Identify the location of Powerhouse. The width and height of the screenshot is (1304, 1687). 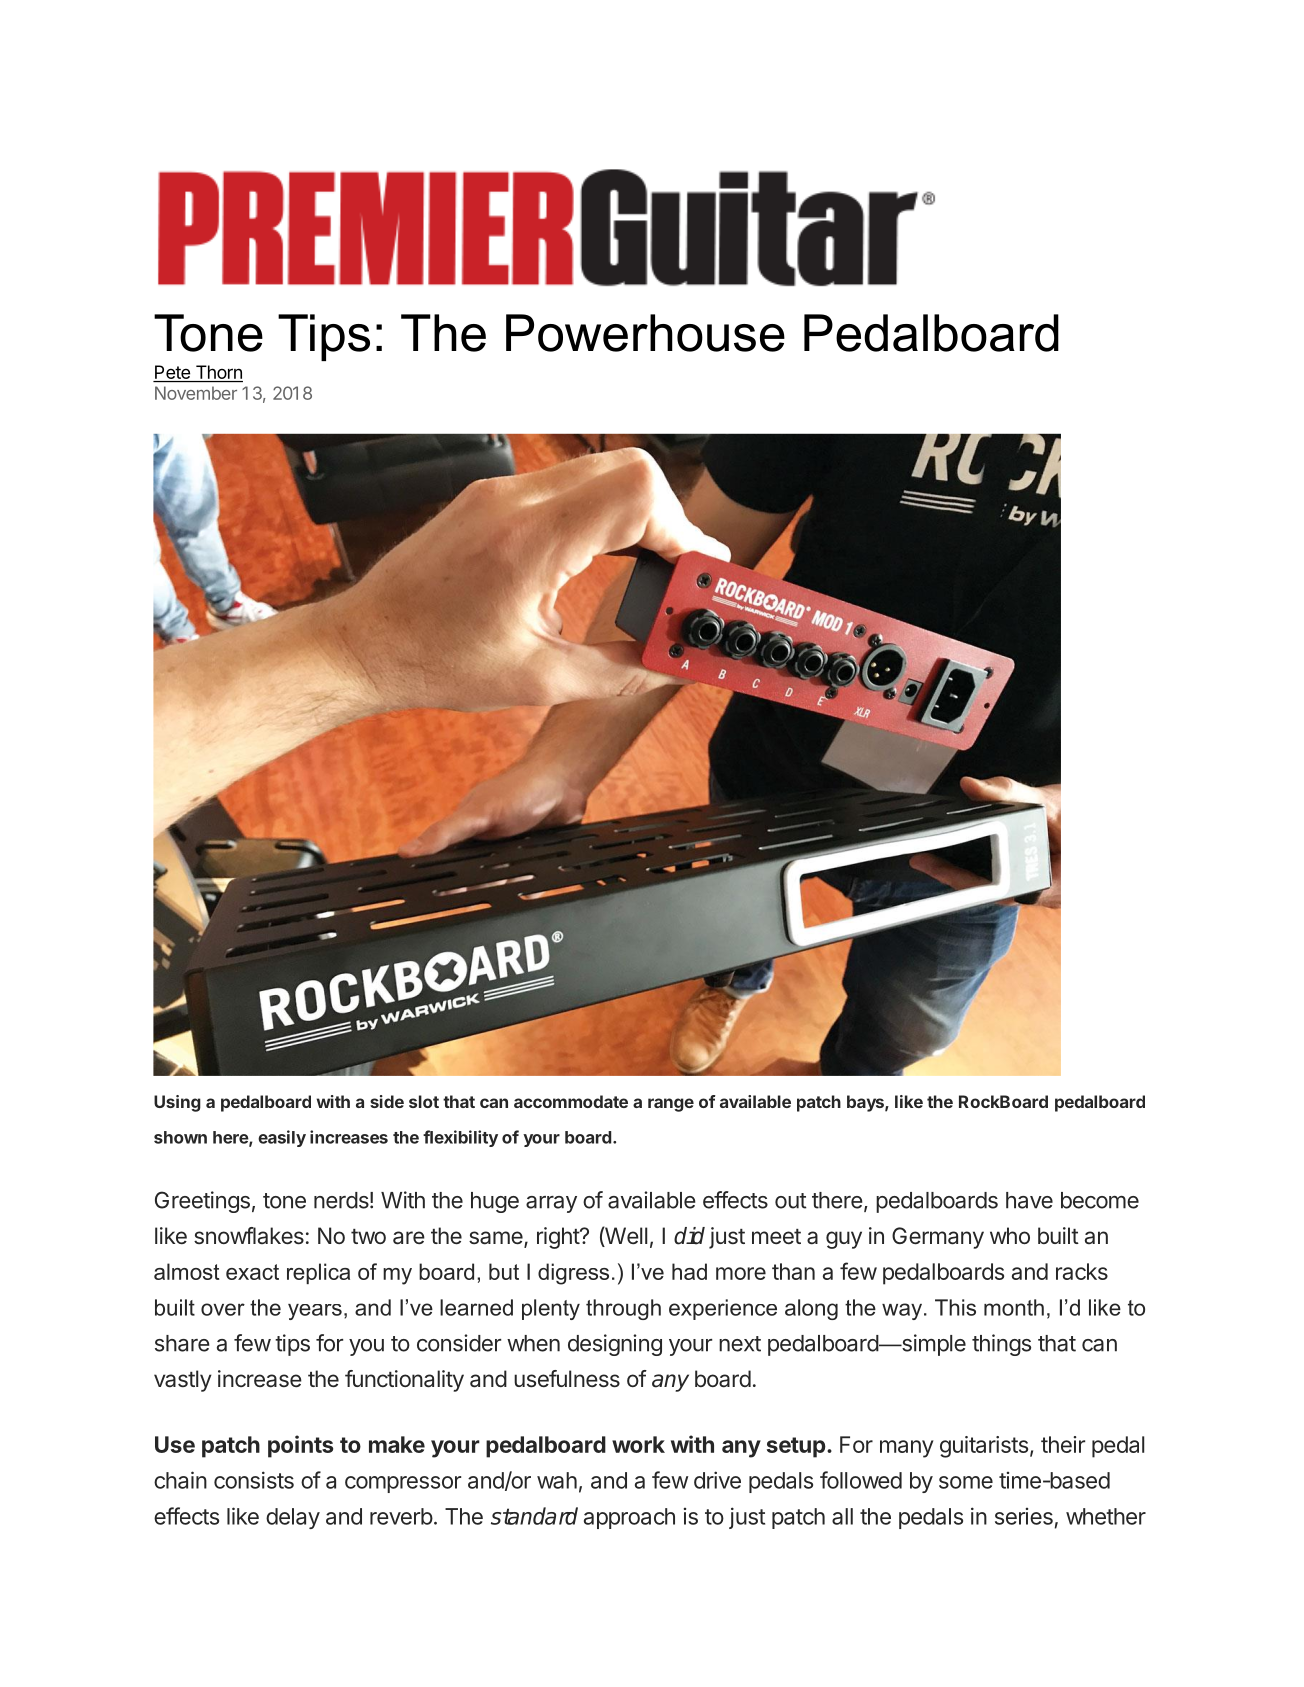
(645, 333).
